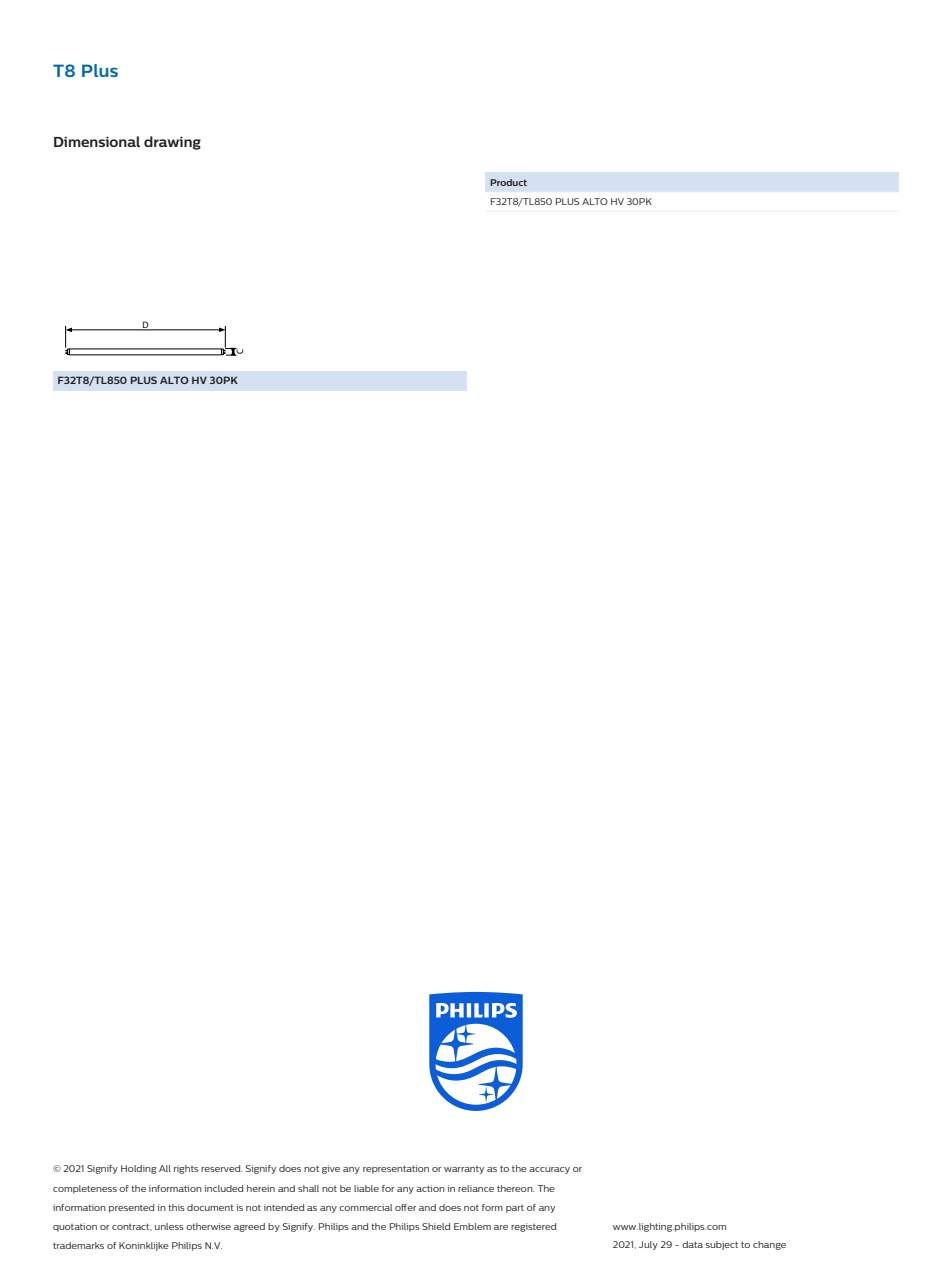  What do you see at coordinates (515, 1188) in the screenshot?
I see `thereon` at bounding box center [515, 1188].
